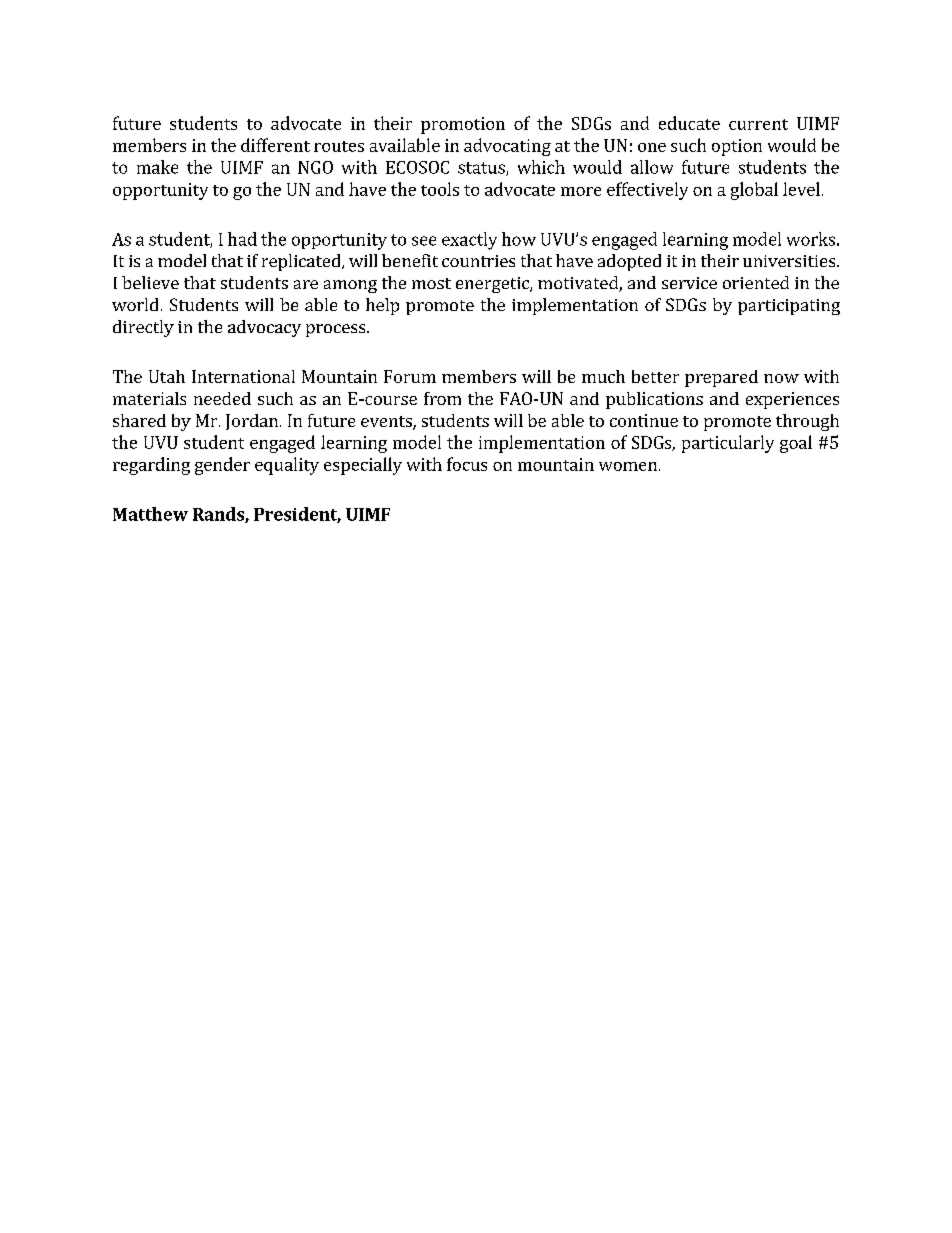  Describe the element at coordinates (467, 464) in the document. I see `focus` at that location.
